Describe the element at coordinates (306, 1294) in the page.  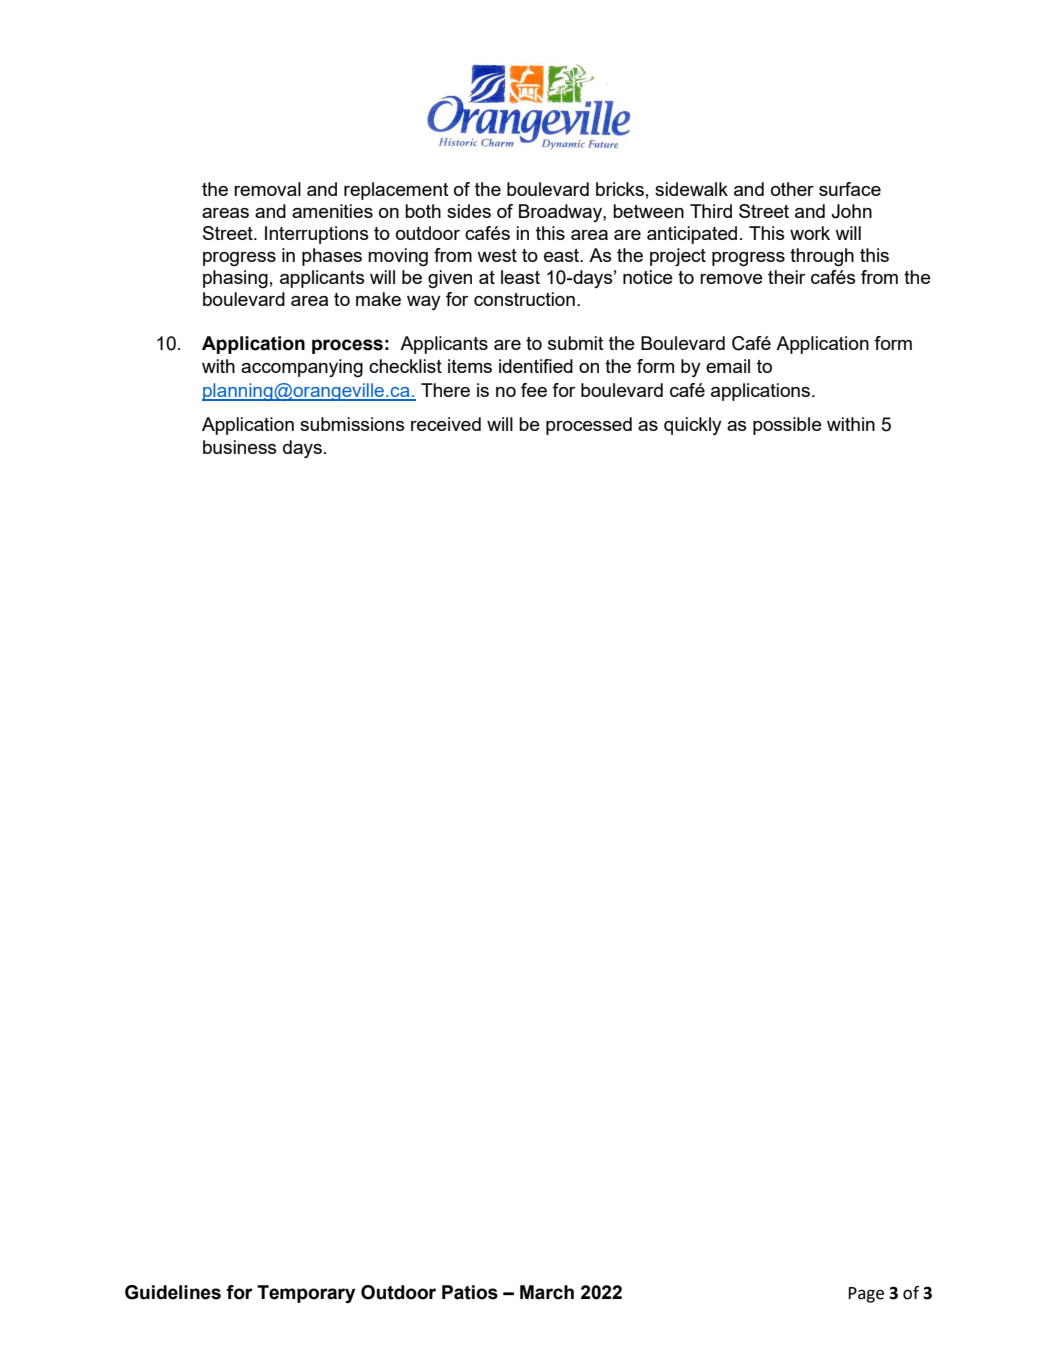
I see `Temporary` at that location.
